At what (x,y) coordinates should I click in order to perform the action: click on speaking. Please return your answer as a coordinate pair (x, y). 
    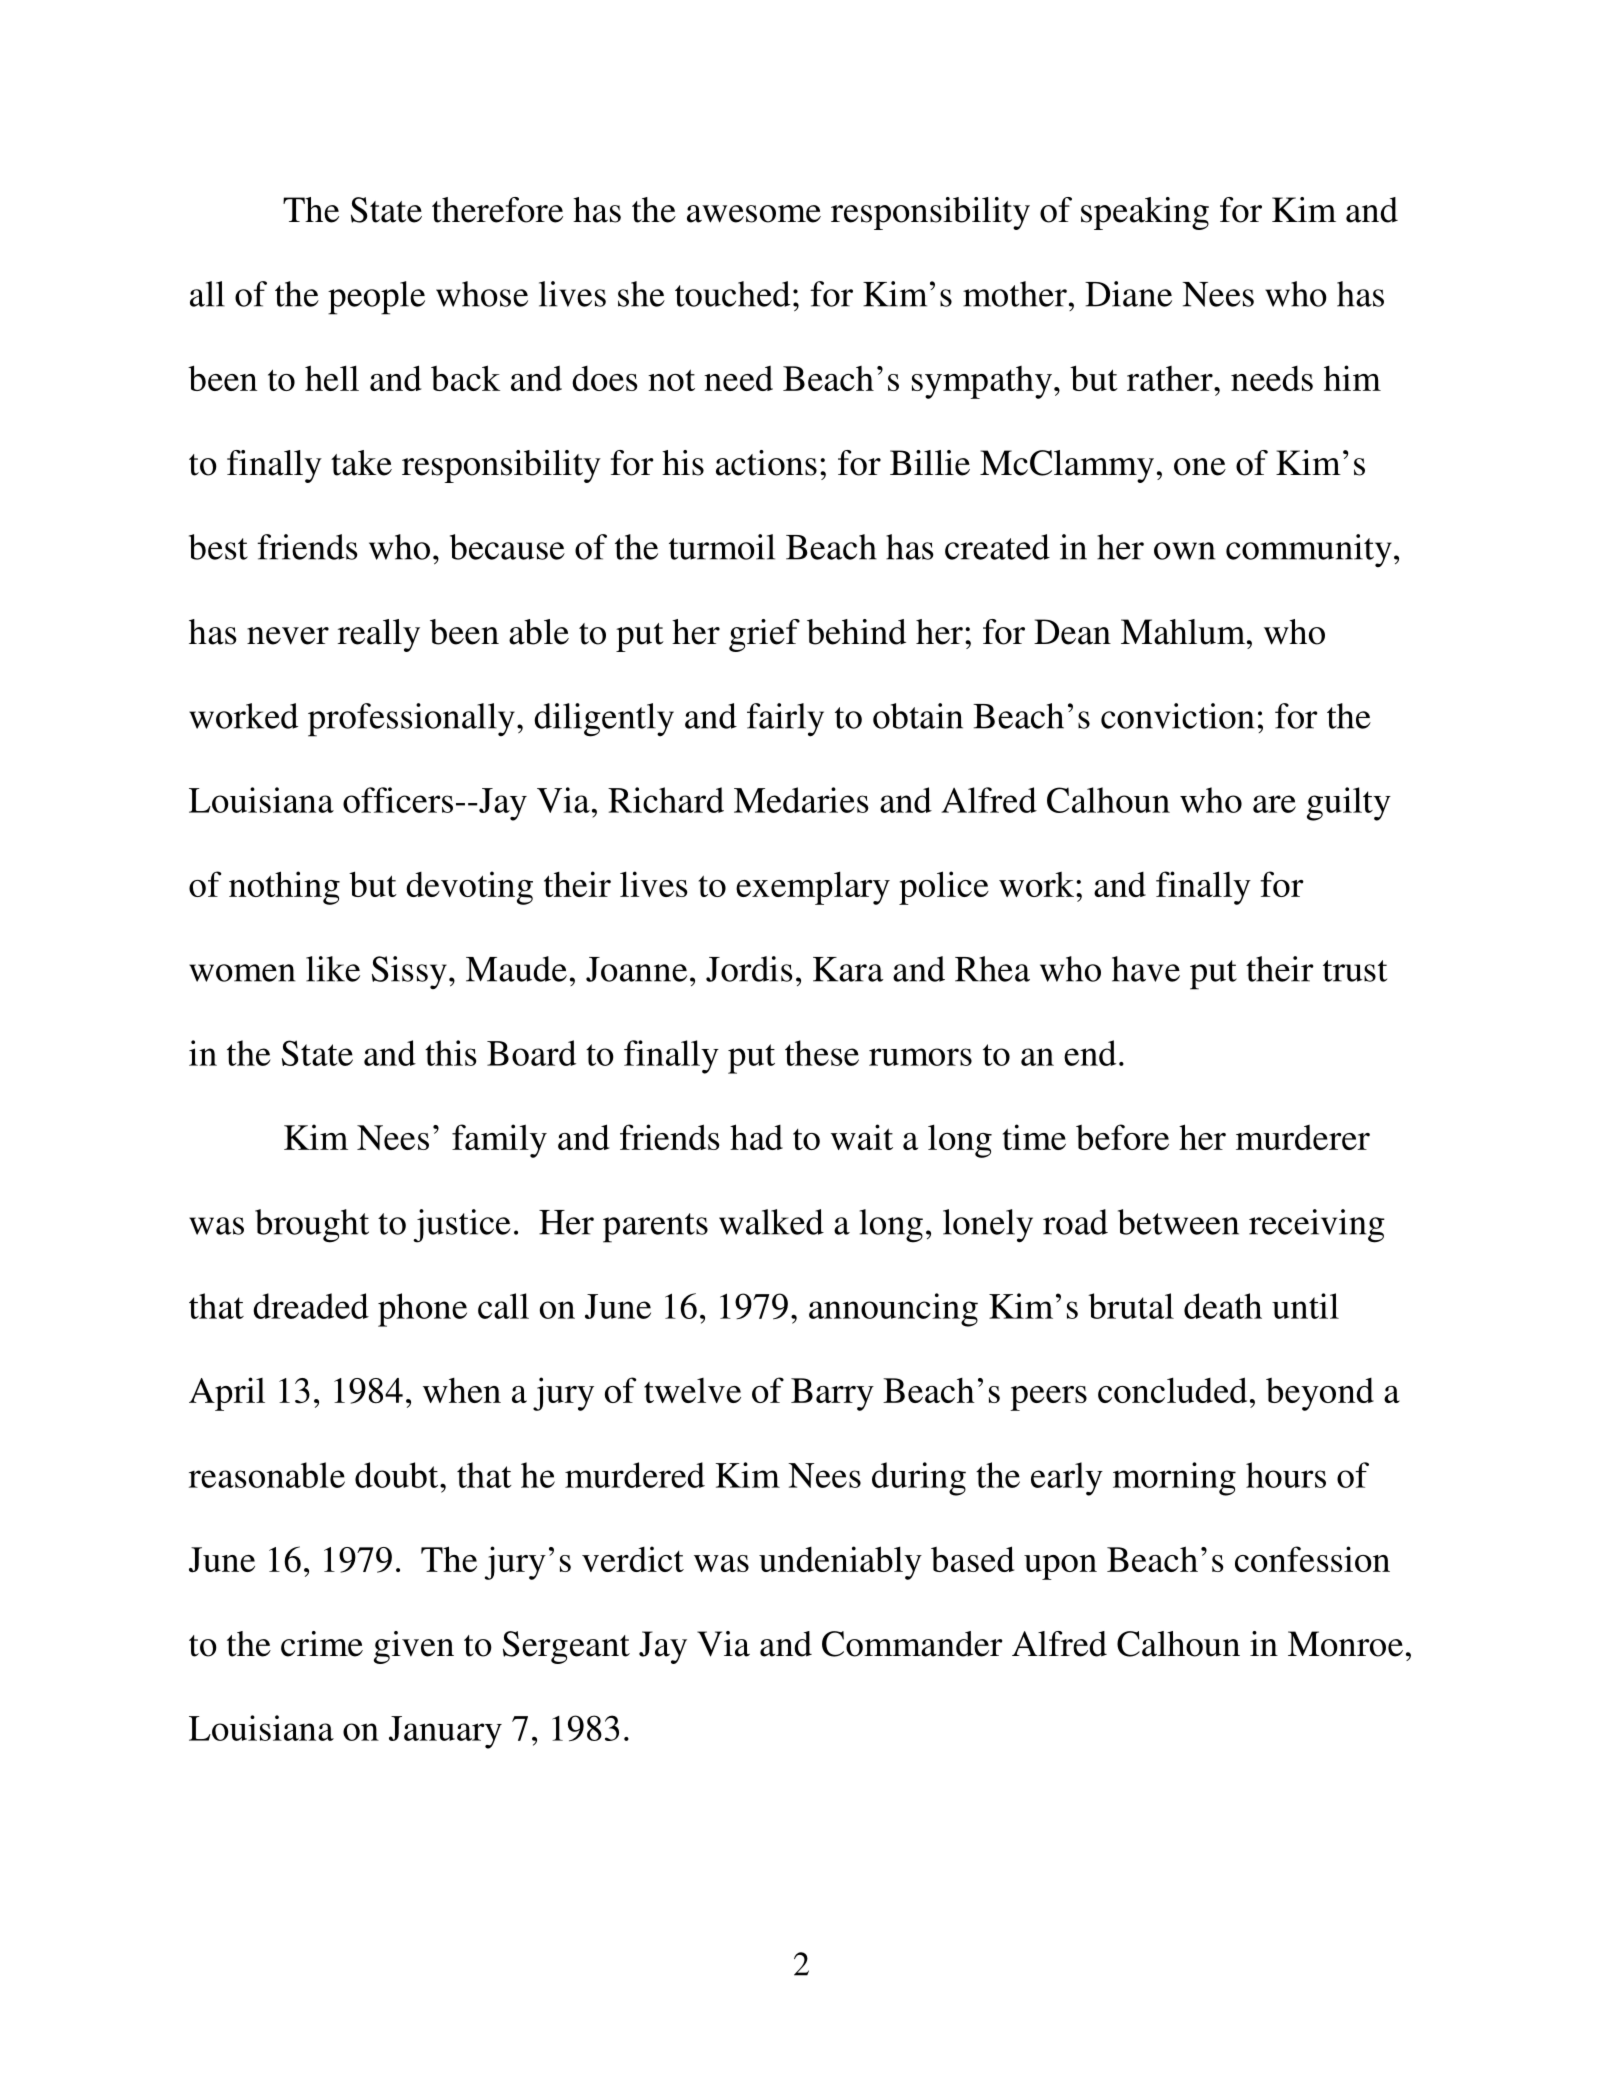
    Looking at the image, I should click on (1145, 213).
